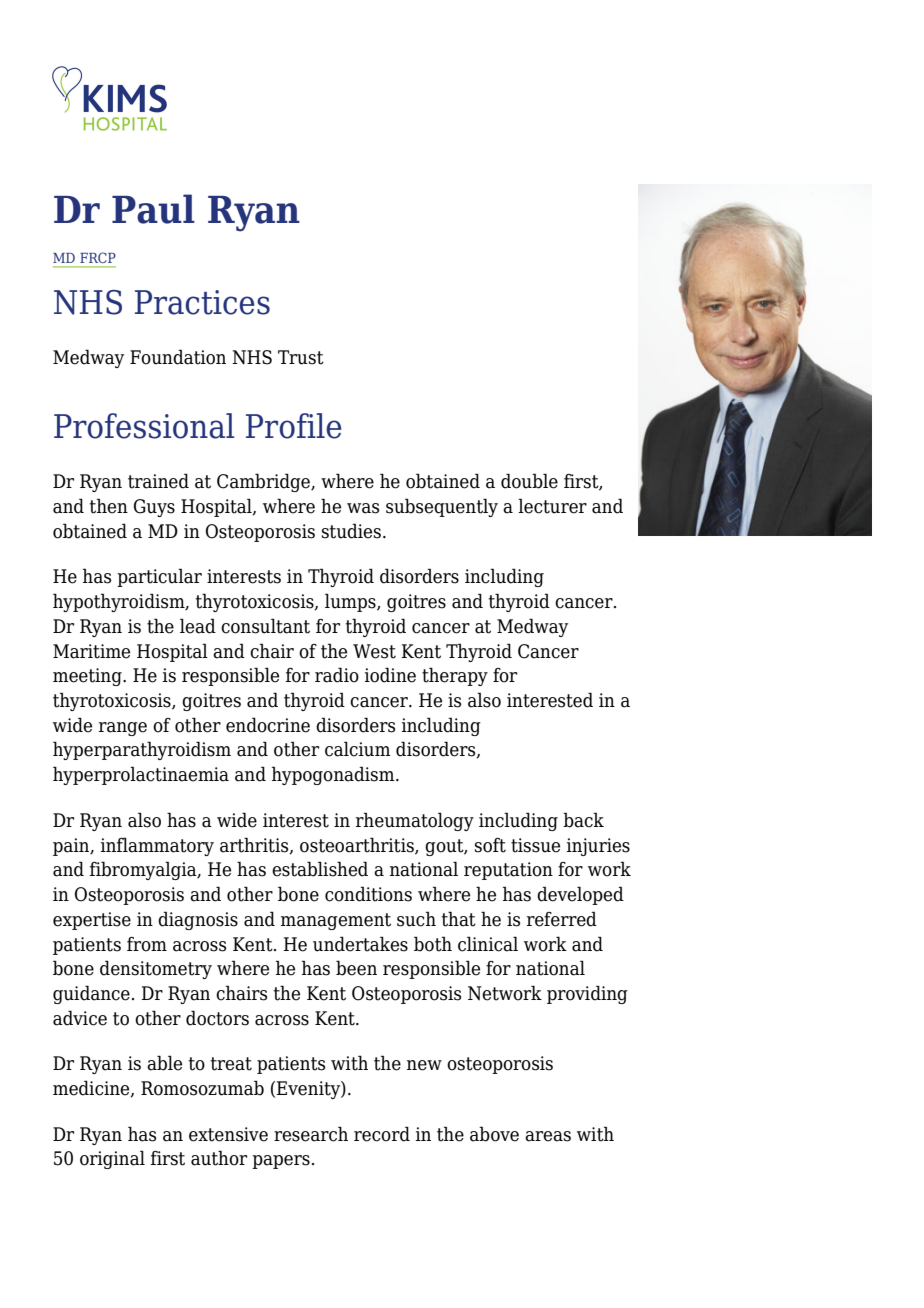 The width and height of the screenshot is (924, 1308). I want to click on double, so click(529, 481).
